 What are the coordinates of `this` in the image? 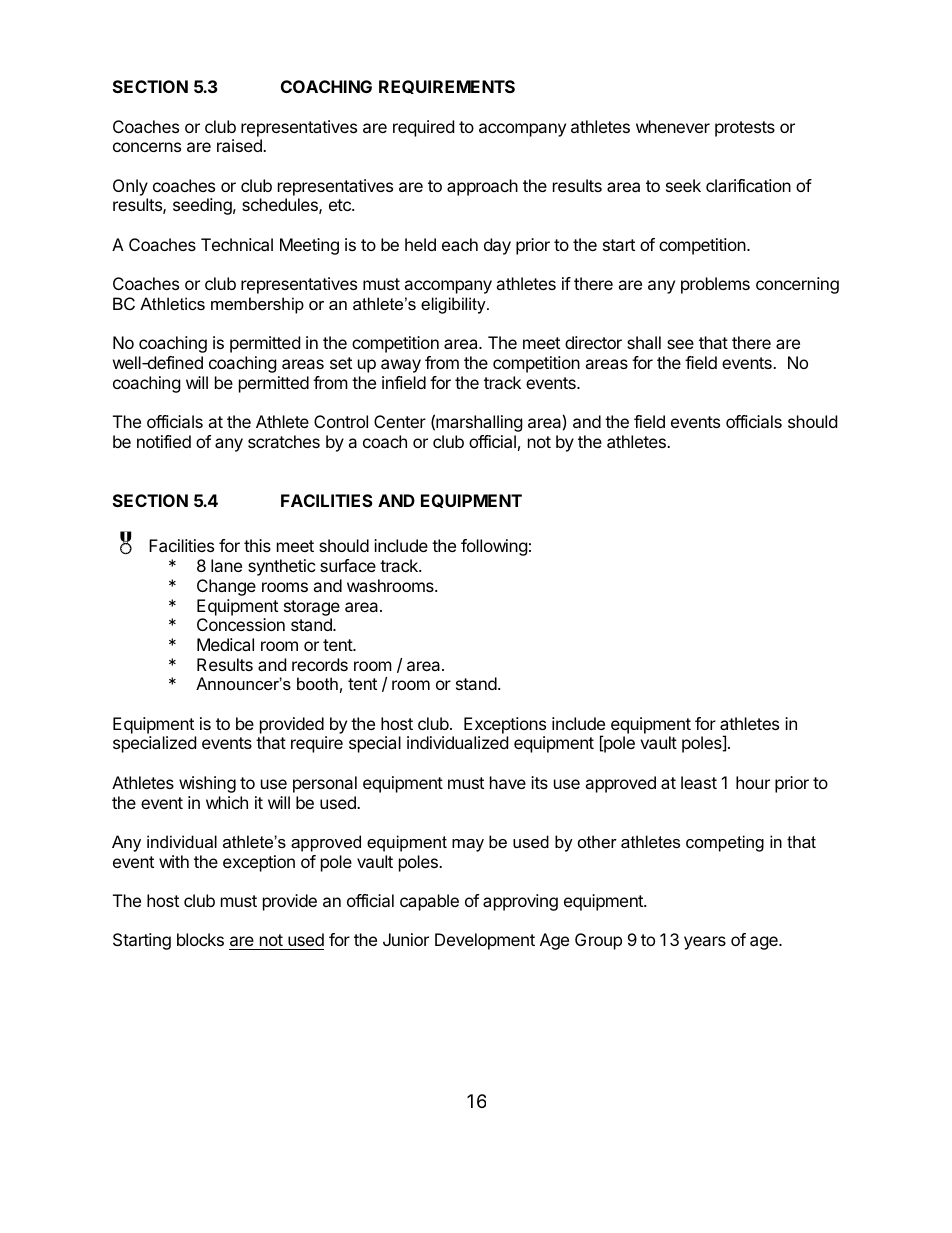 It's located at (257, 545).
